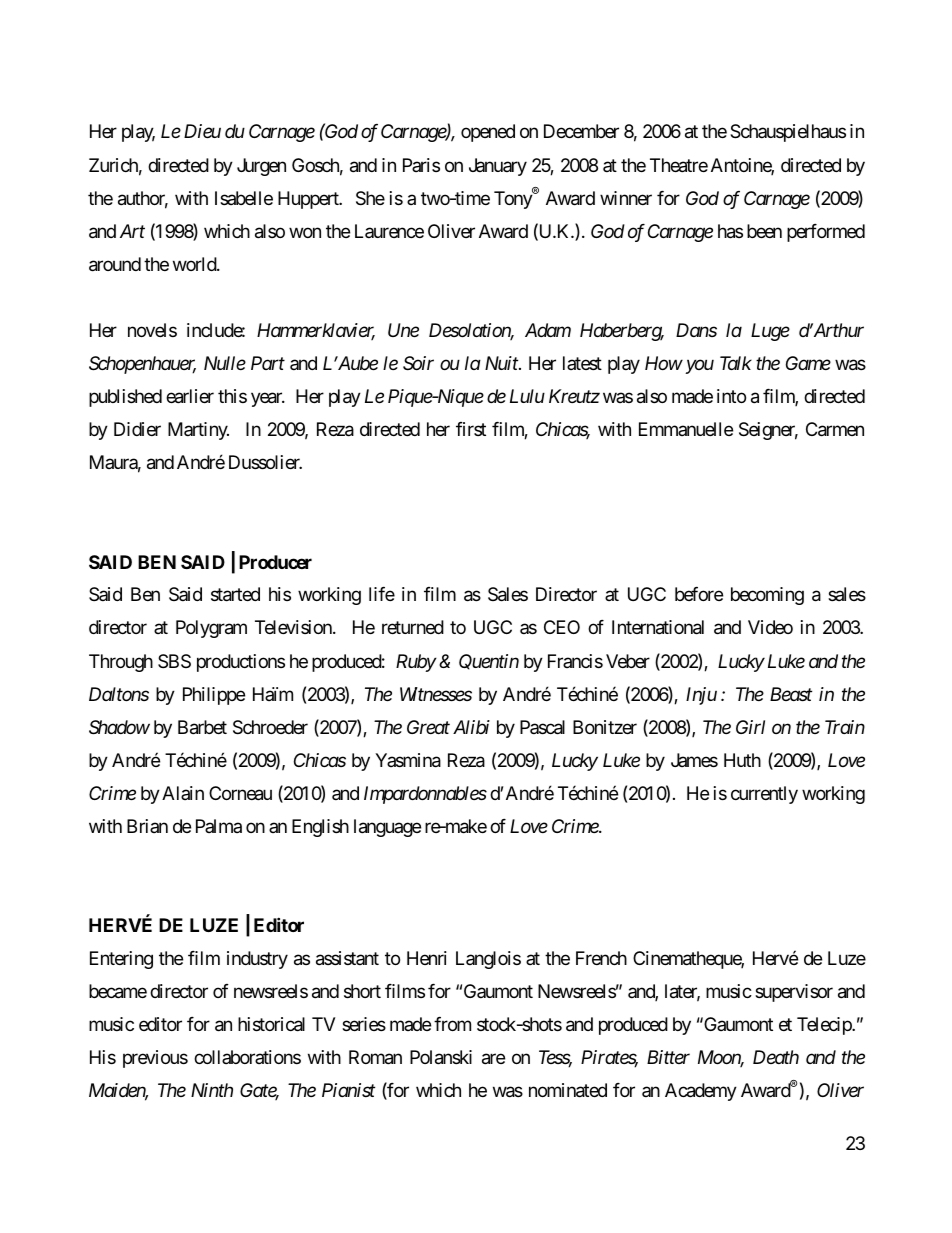  What do you see at coordinates (261, 167) in the page?
I see `Jurgen` at bounding box center [261, 167].
